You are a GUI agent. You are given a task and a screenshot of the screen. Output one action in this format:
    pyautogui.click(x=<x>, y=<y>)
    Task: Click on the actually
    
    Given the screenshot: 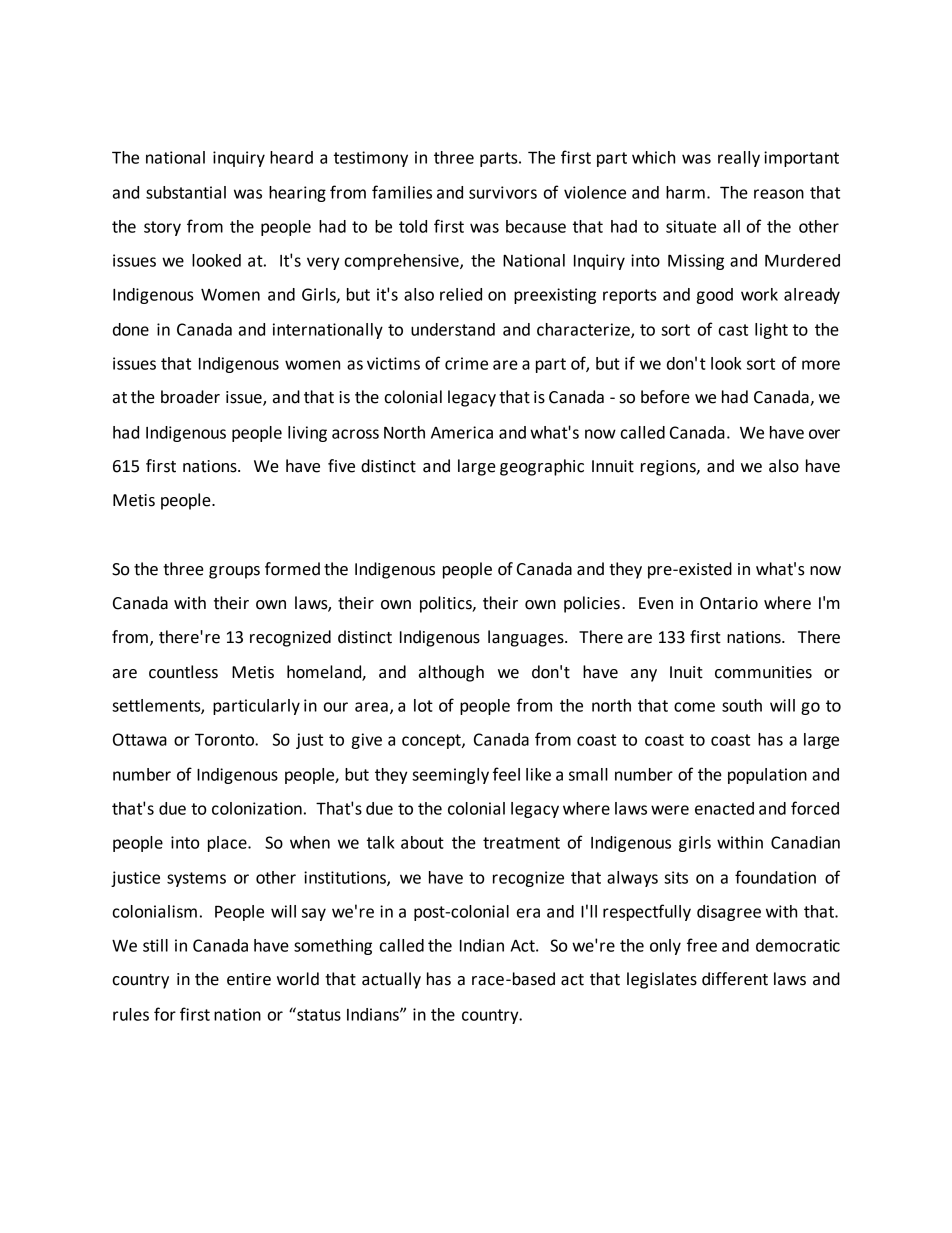 What is the action you would take?
    pyautogui.click(x=391, y=980)
